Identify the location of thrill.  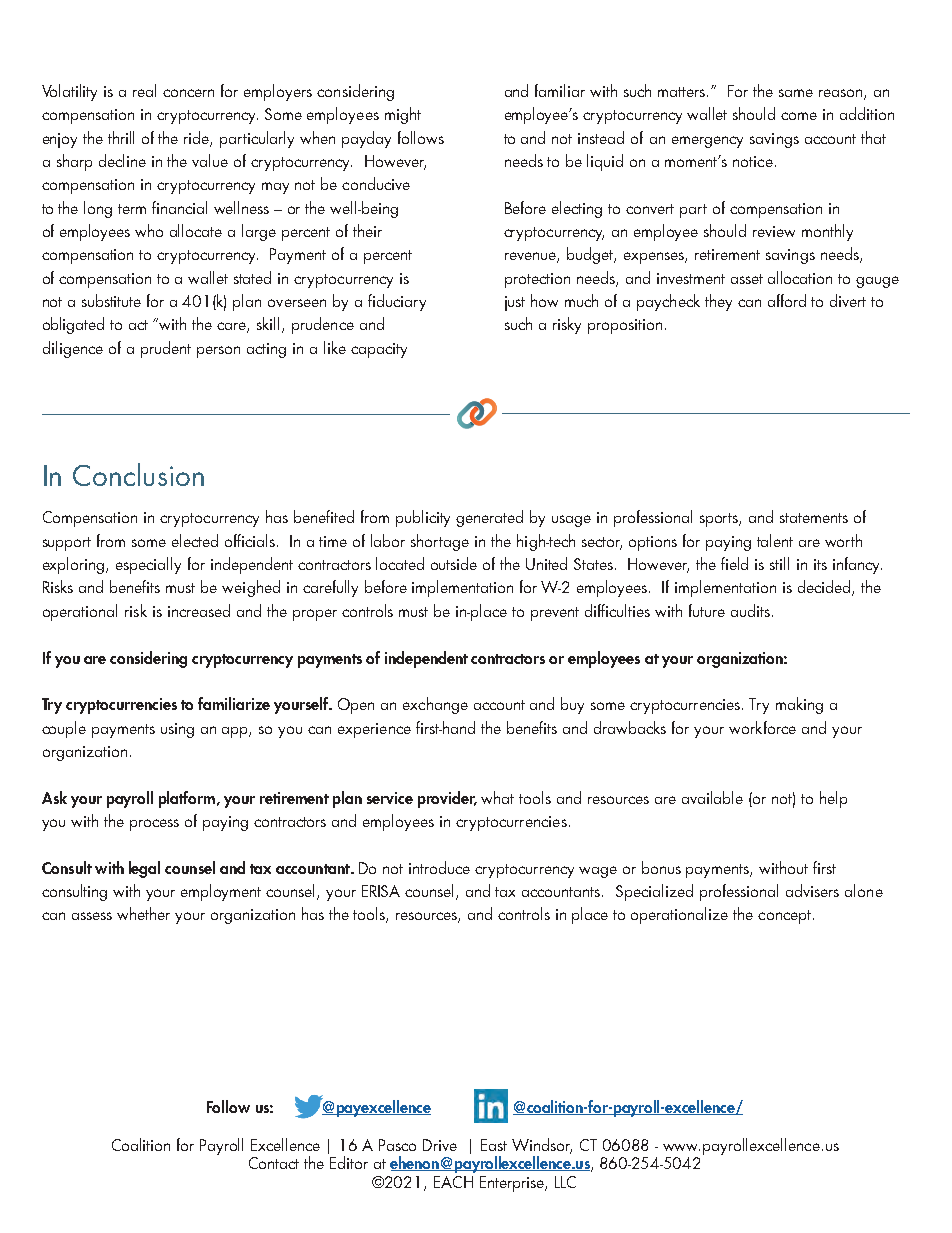
(121, 137).
